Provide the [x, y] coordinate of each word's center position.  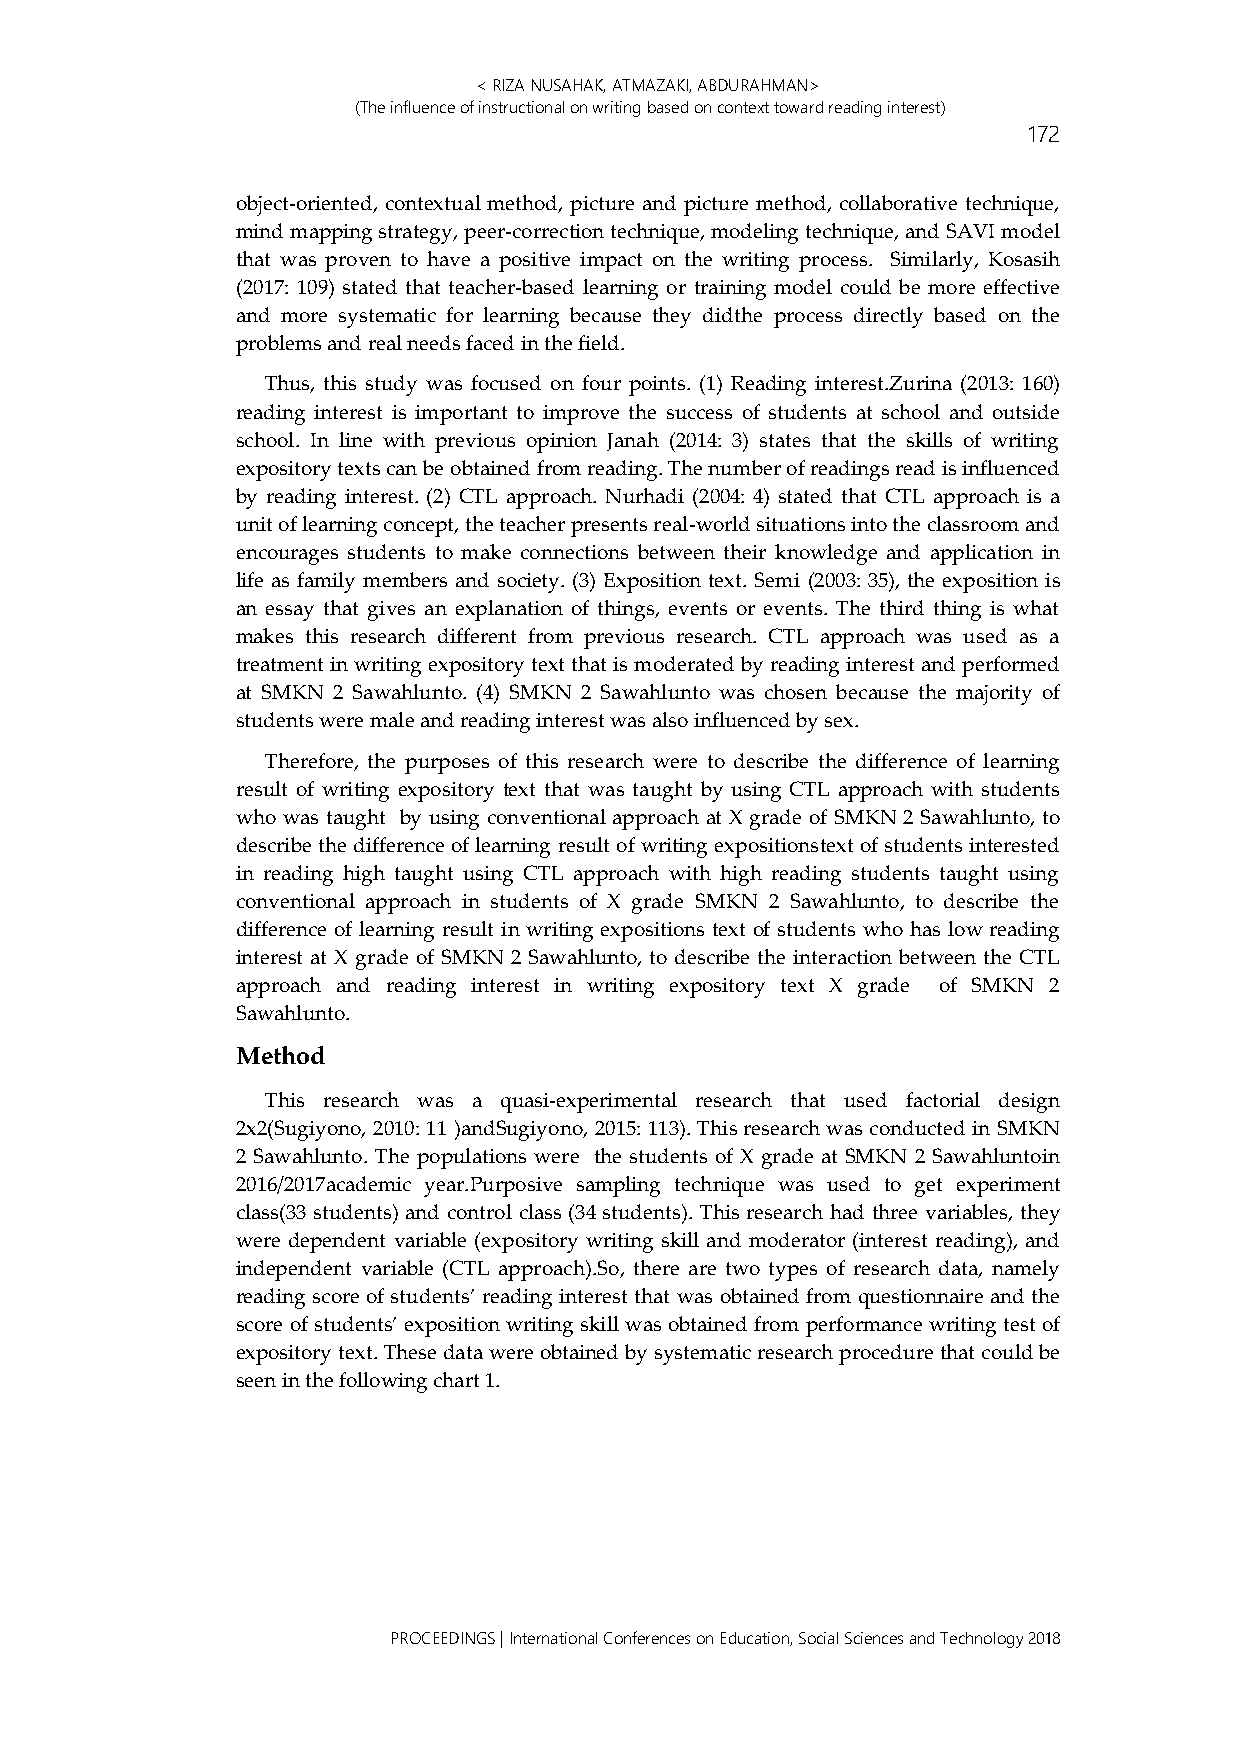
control [480, 1211]
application [982, 554]
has [925, 928]
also [670, 719]
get [928, 1187]
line [355, 439]
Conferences [647, 1637]
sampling [618, 1186]
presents [609, 527]
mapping [331, 234]
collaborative [898, 202]
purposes [447, 766]
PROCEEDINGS [443, 1638]
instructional [521, 107]
